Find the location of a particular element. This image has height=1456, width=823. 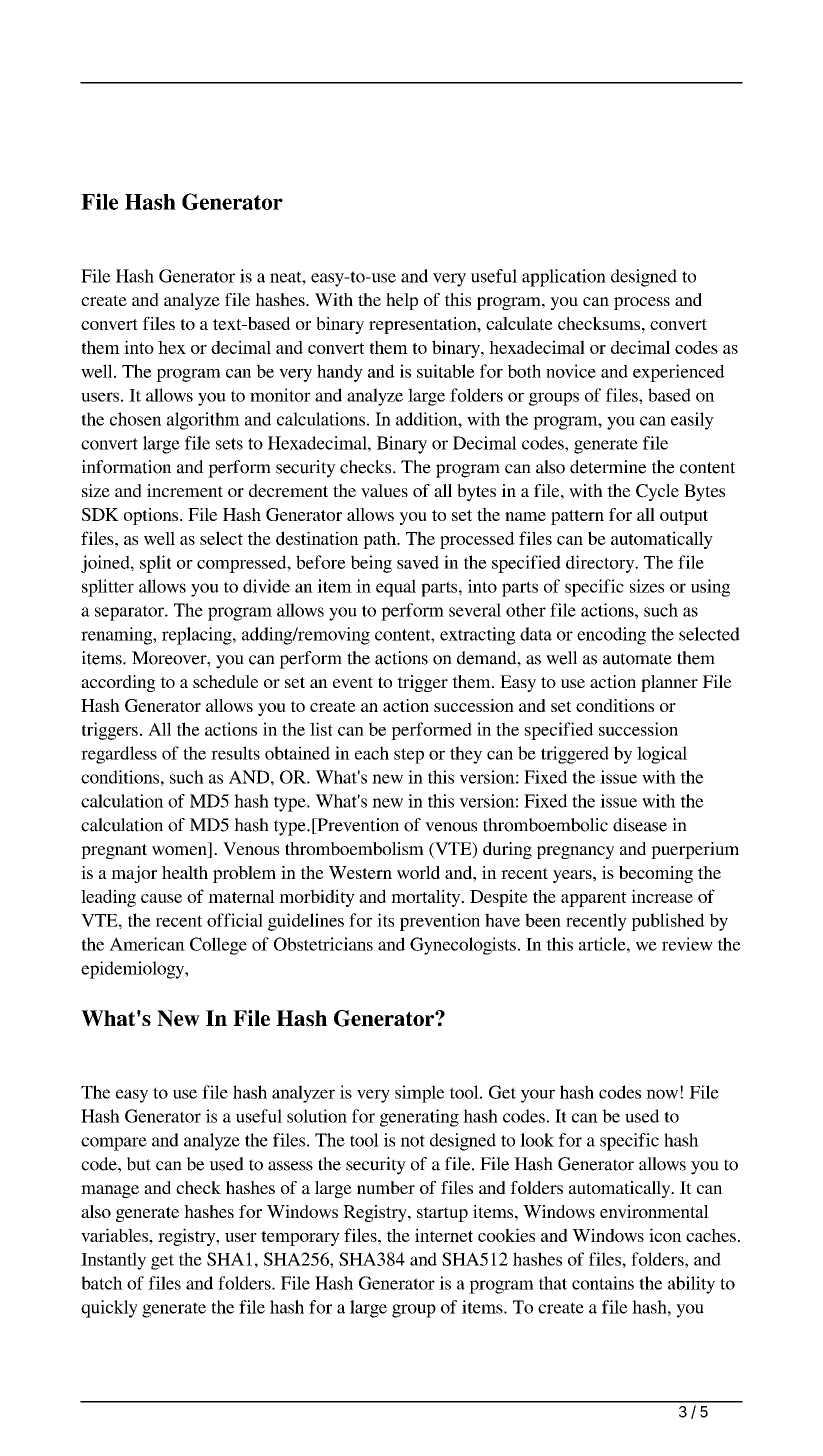

help is located at coordinates (402, 301).
